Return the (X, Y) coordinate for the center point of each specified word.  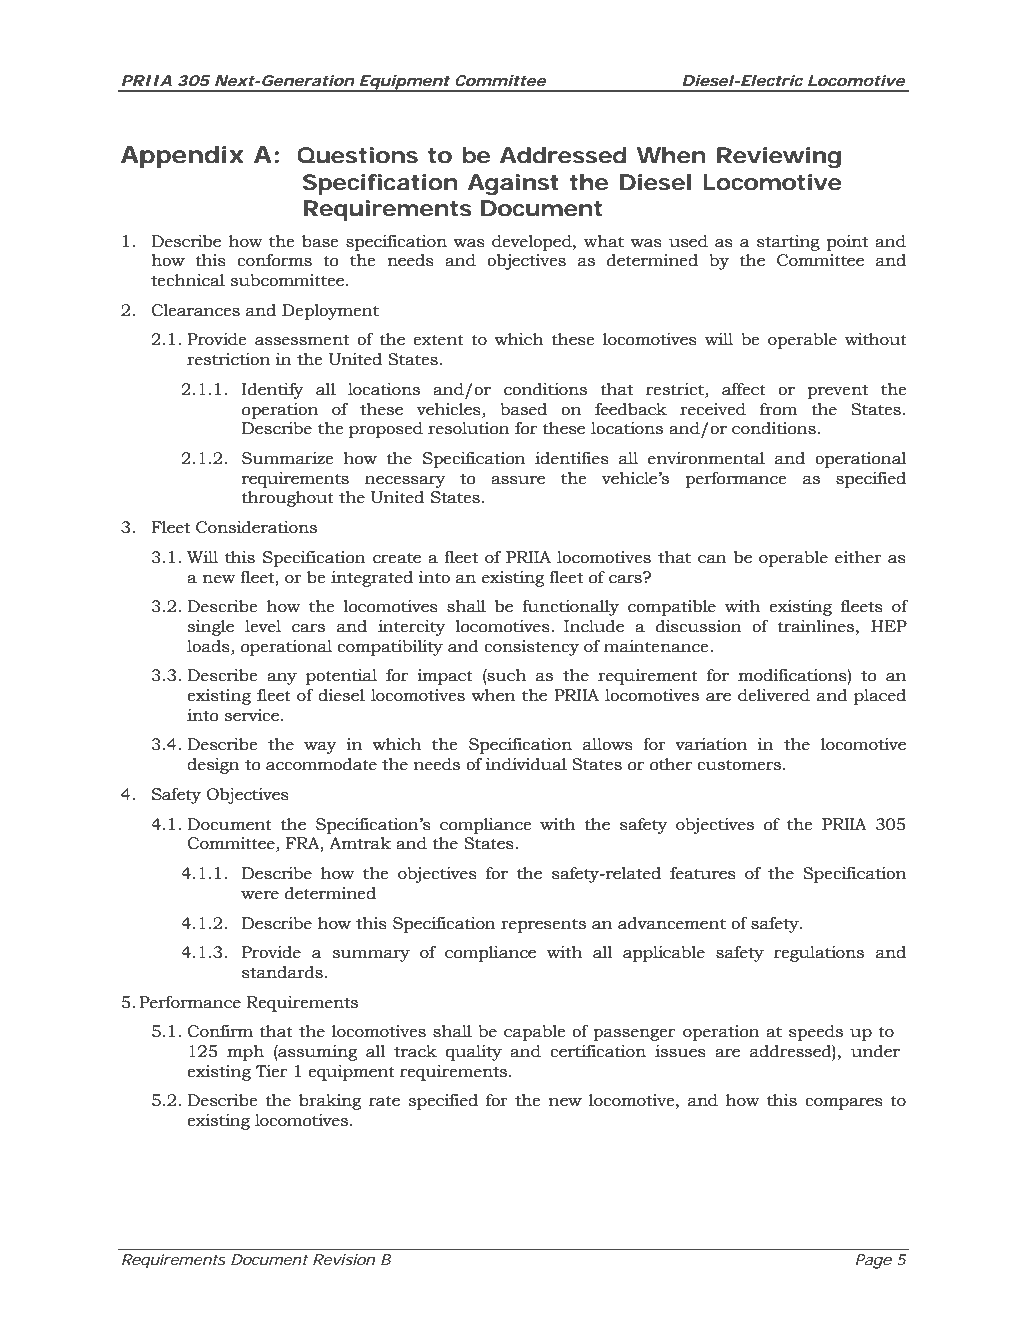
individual (526, 764)
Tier (271, 1071)
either (858, 557)
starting (788, 243)
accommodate (321, 764)
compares (844, 1104)
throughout (288, 499)
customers (740, 765)
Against (513, 184)
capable (534, 1033)
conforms (274, 260)
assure (518, 480)
